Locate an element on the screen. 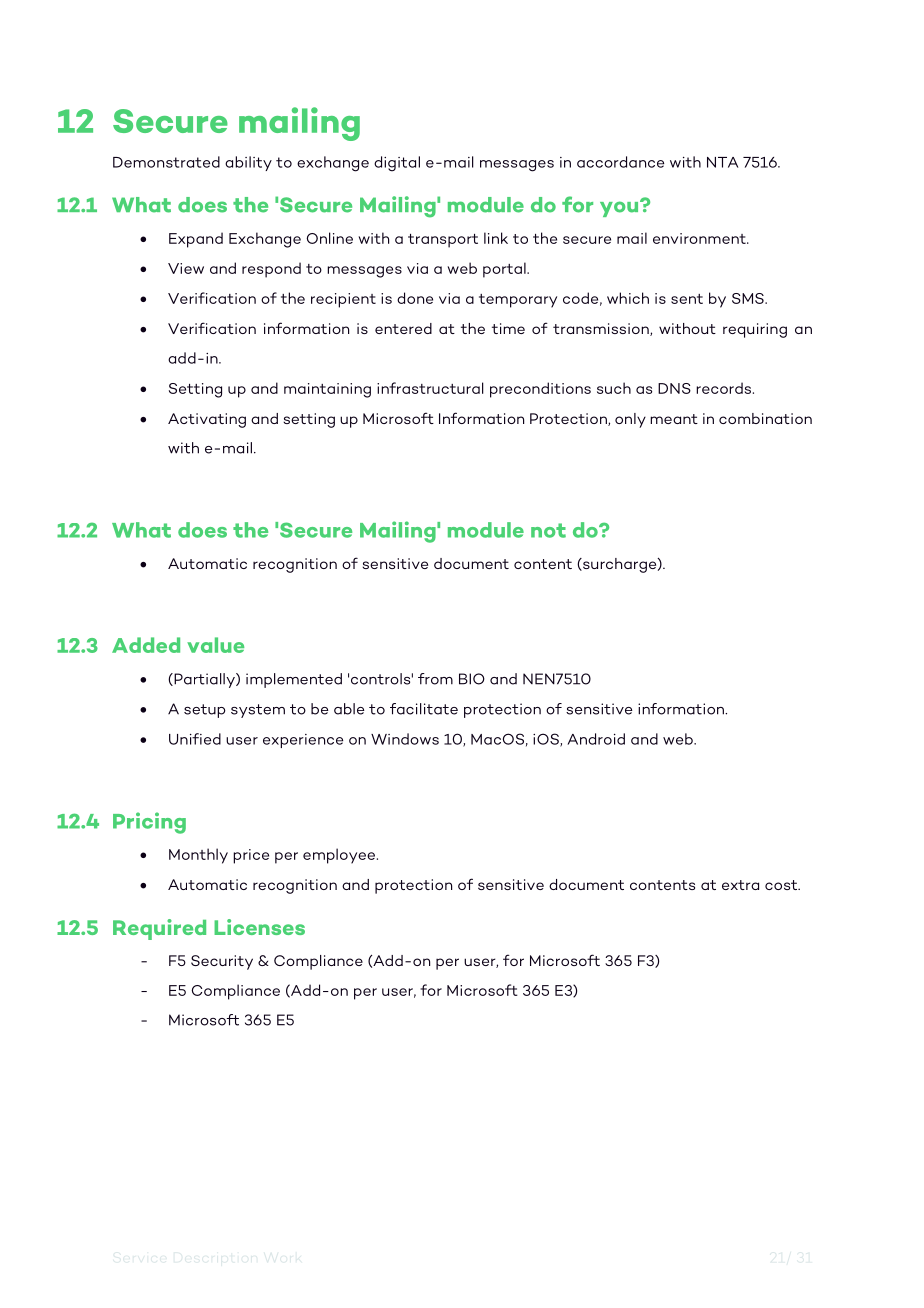 Image resolution: width=924 pixels, height=1308 pixels. ability is located at coordinates (248, 163).
